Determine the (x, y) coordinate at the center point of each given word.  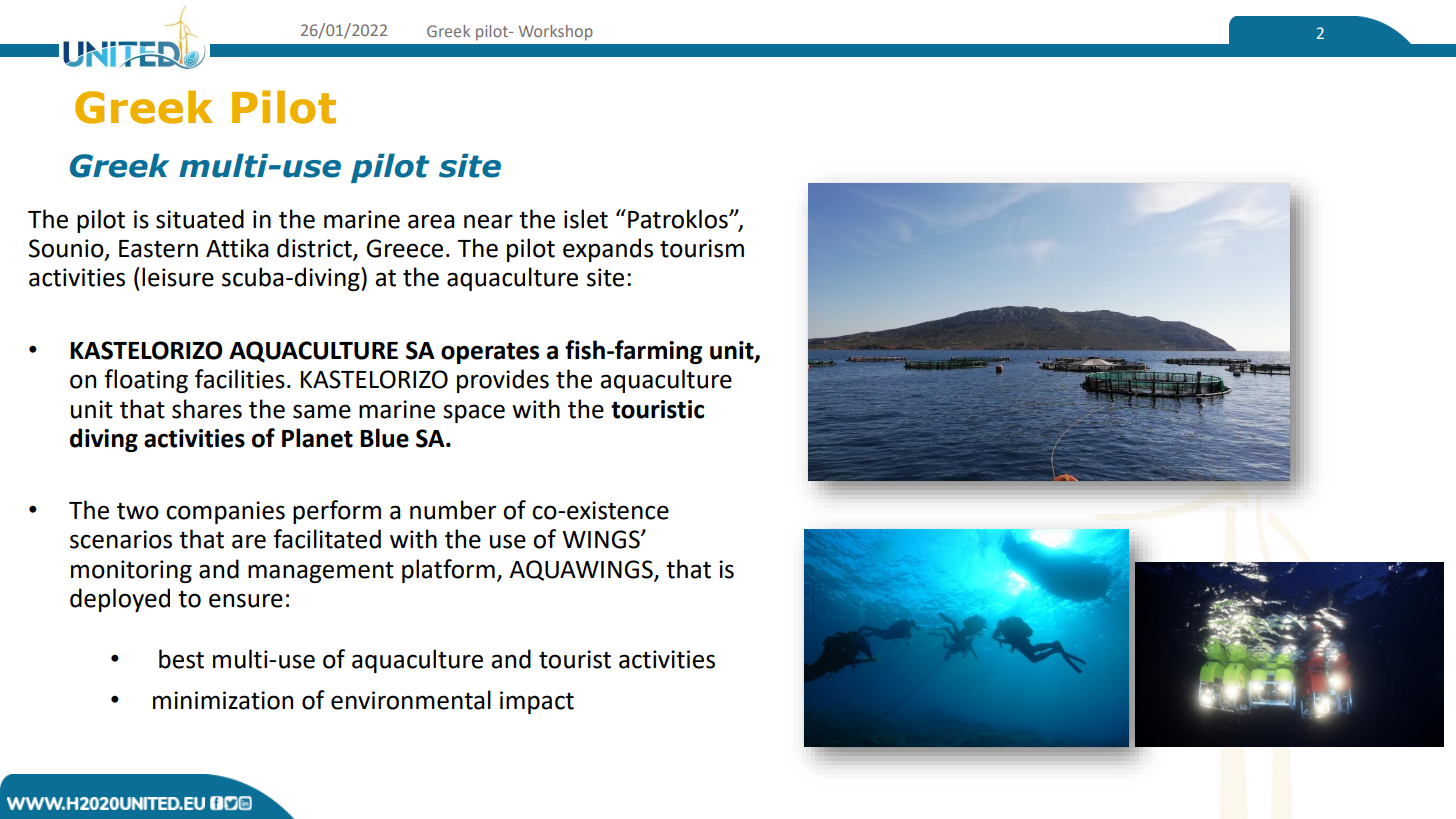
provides (503, 381)
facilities (240, 379)
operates (490, 353)
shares (207, 409)
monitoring (131, 571)
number (453, 510)
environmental (411, 700)
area (431, 221)
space (474, 413)
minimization (223, 700)
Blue (384, 438)
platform (448, 571)
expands (608, 250)
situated (200, 219)
